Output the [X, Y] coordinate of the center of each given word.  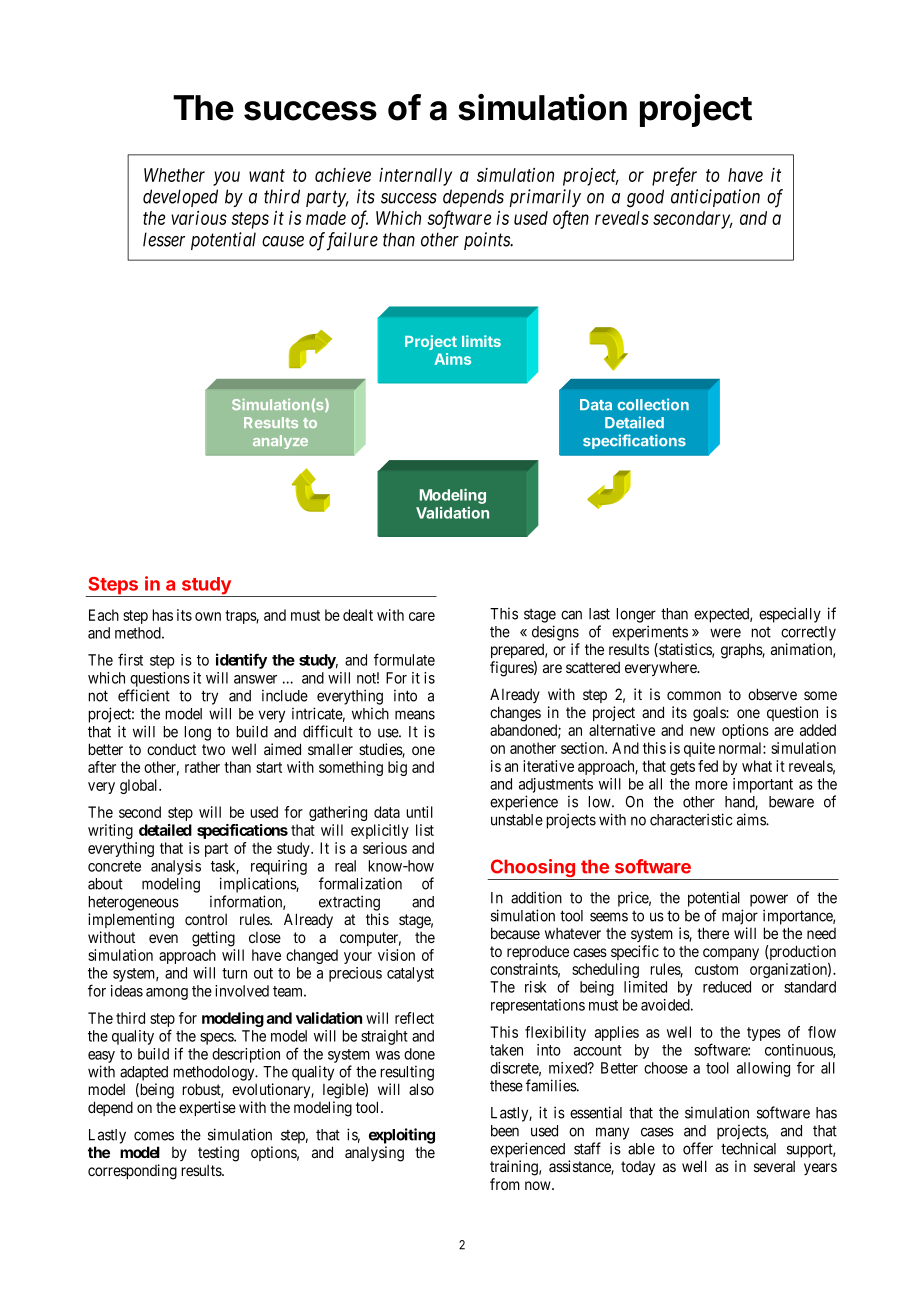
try [209, 697]
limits [481, 341]
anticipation [715, 198]
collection [653, 404]
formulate [404, 659]
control [206, 919]
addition [536, 897]
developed [180, 198]
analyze [280, 442]
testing [218, 1154]
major [740, 917]
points [488, 241]
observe [772, 694]
